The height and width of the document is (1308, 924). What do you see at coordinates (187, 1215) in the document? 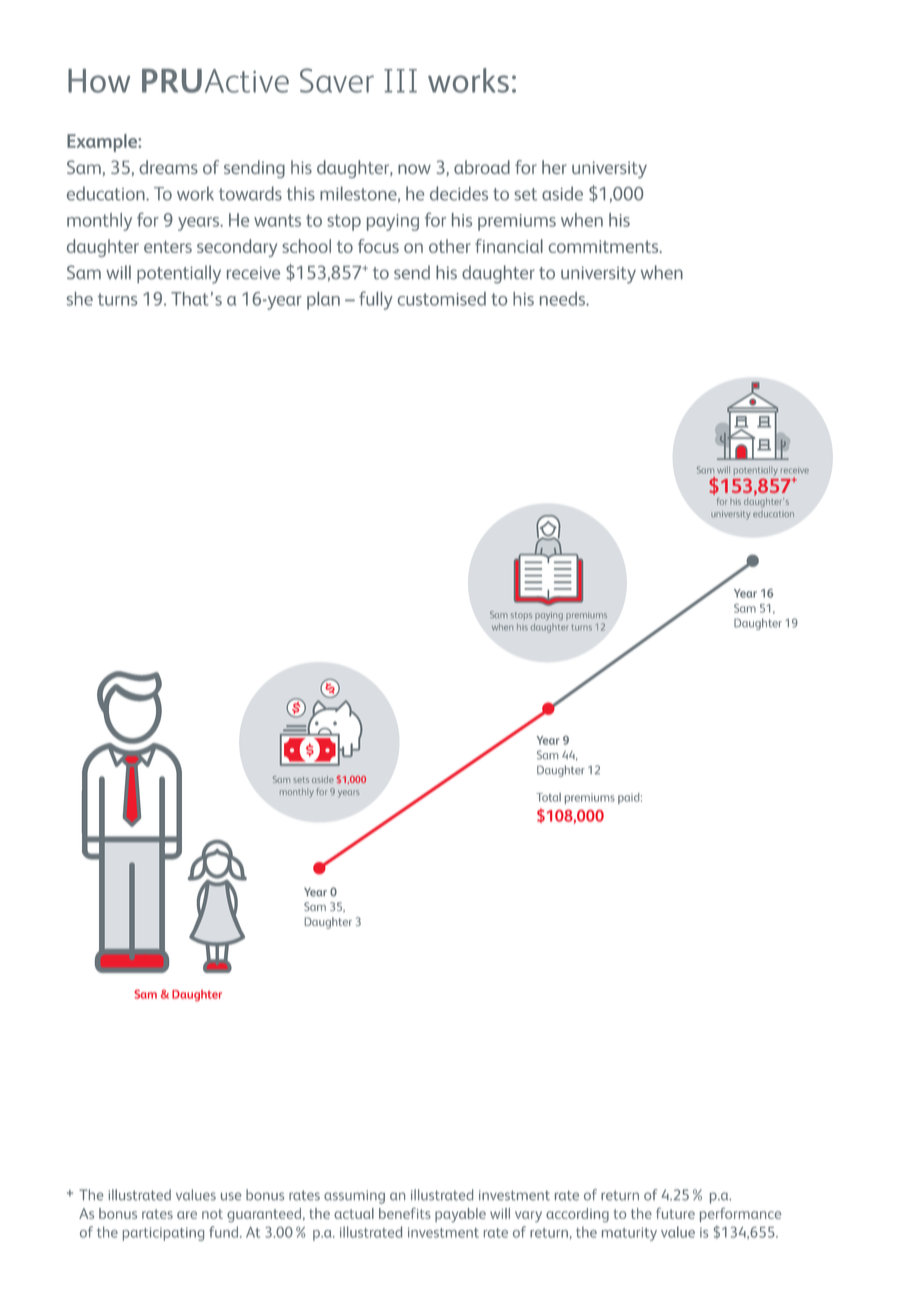
I see `are` at bounding box center [187, 1215].
